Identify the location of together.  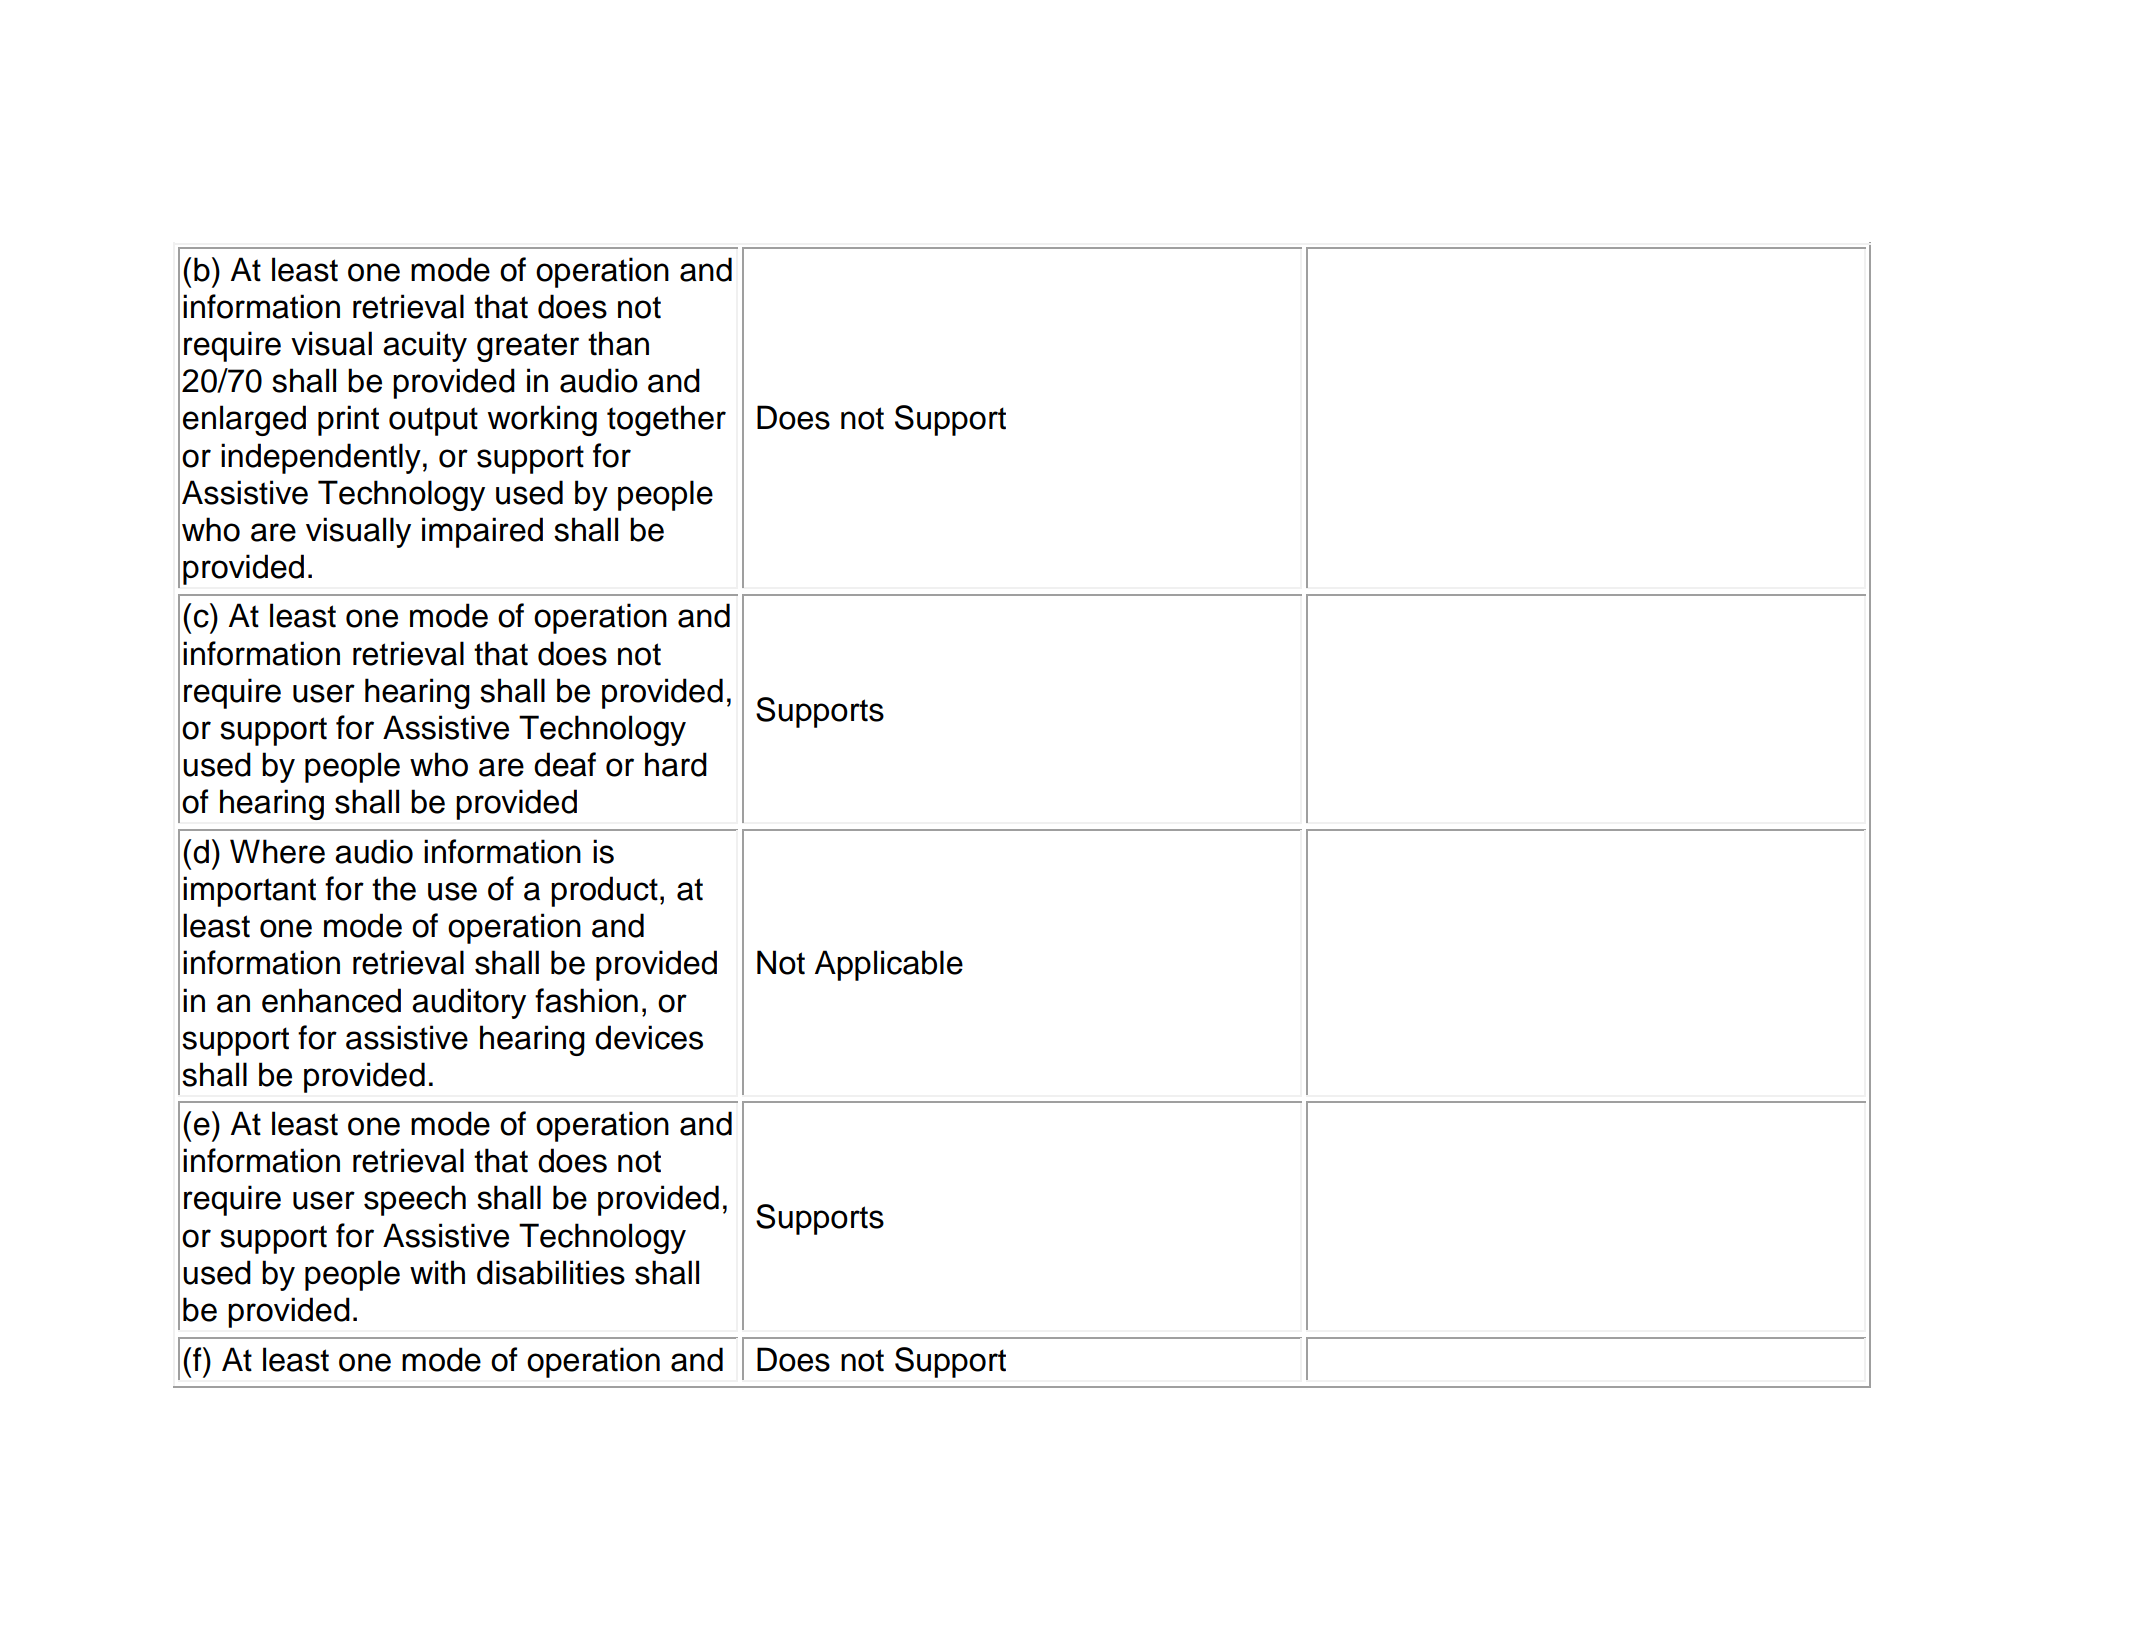
(666, 420).
